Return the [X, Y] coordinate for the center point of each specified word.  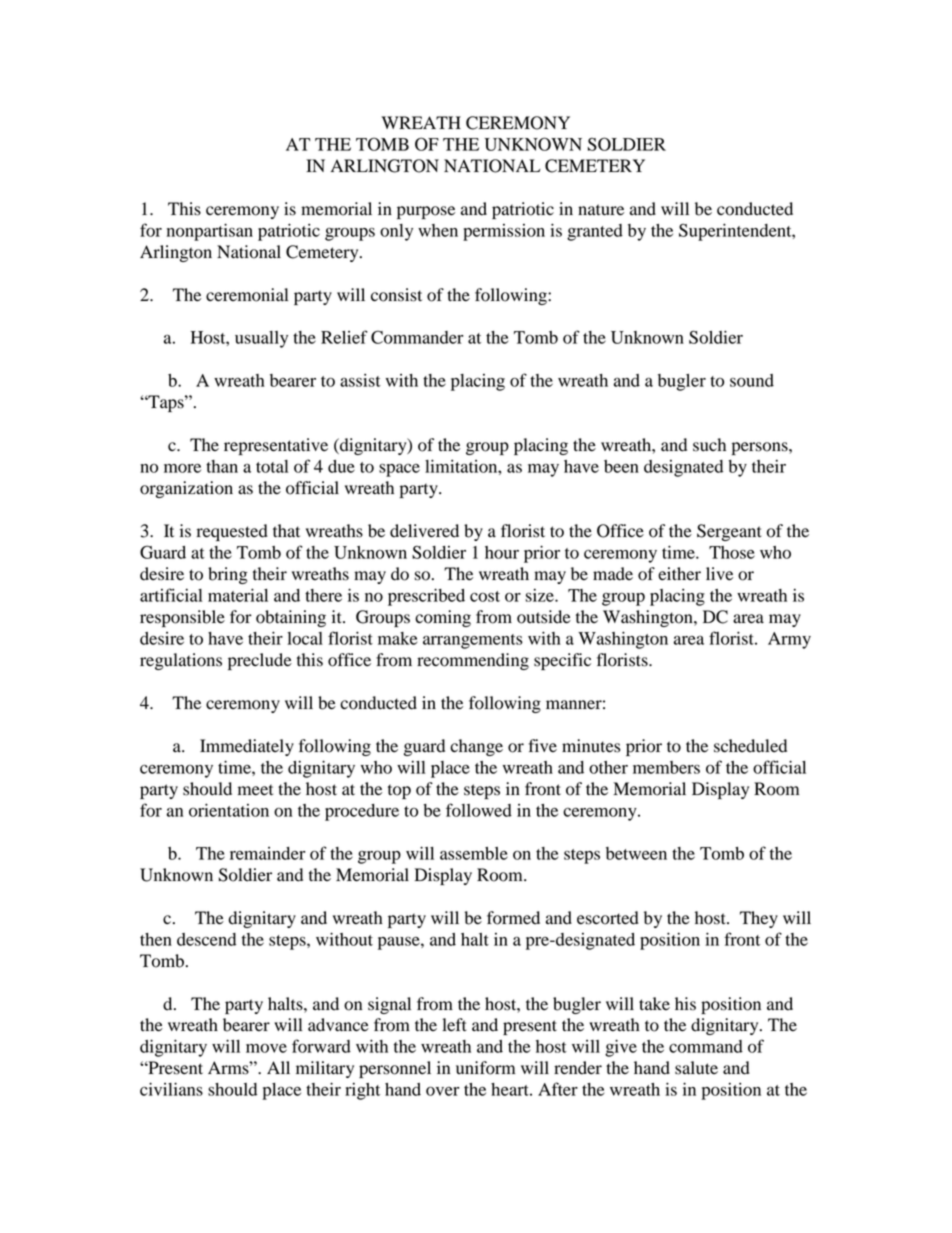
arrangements [473, 641]
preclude [260, 661]
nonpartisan [210, 232]
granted [595, 232]
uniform [485, 1068]
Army [789, 640]
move [266, 1048]
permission [504, 232]
